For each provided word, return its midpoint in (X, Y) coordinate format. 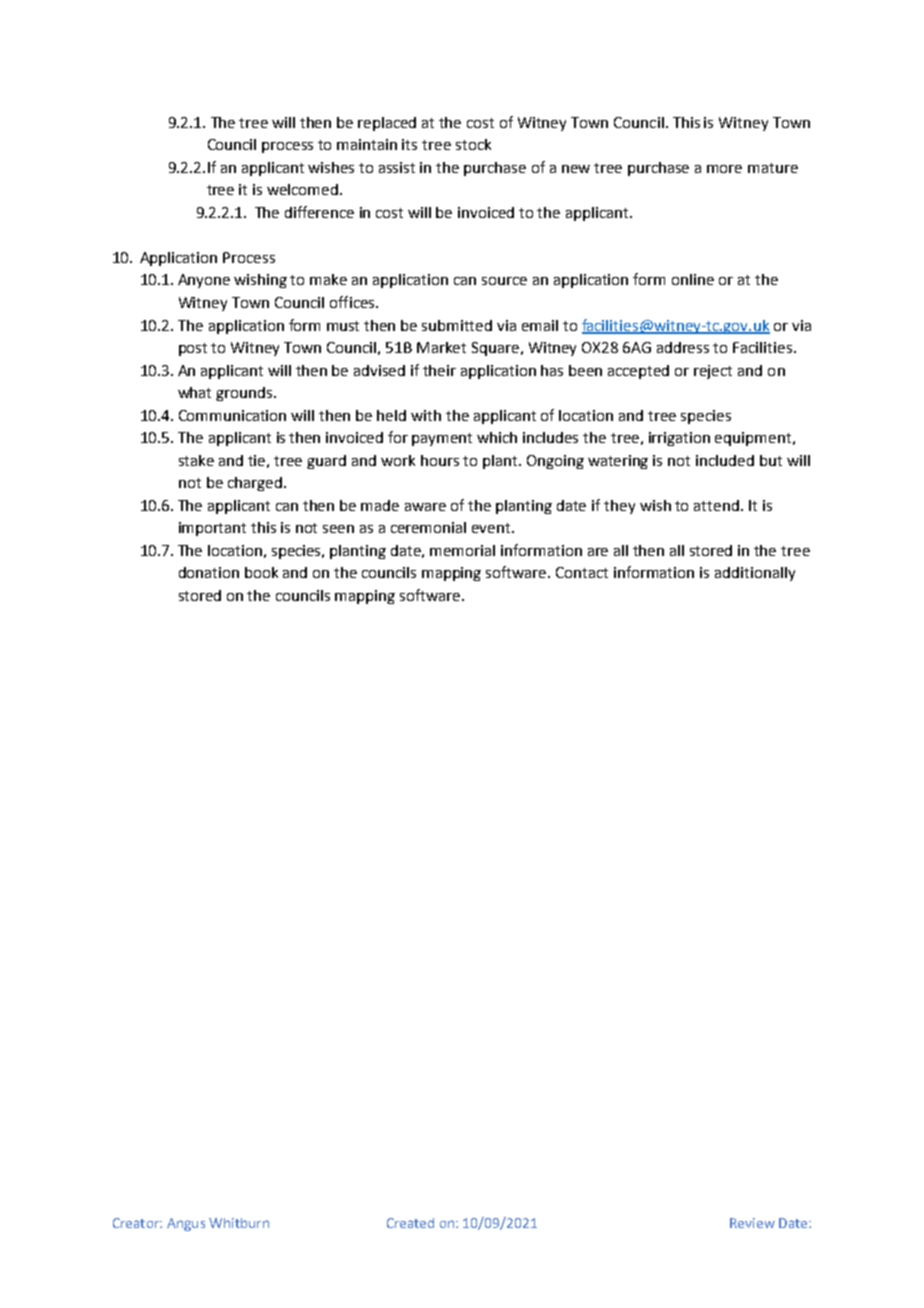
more (724, 169)
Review (752, 1223)
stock (473, 144)
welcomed (304, 189)
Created (410, 1223)
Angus (186, 1224)
